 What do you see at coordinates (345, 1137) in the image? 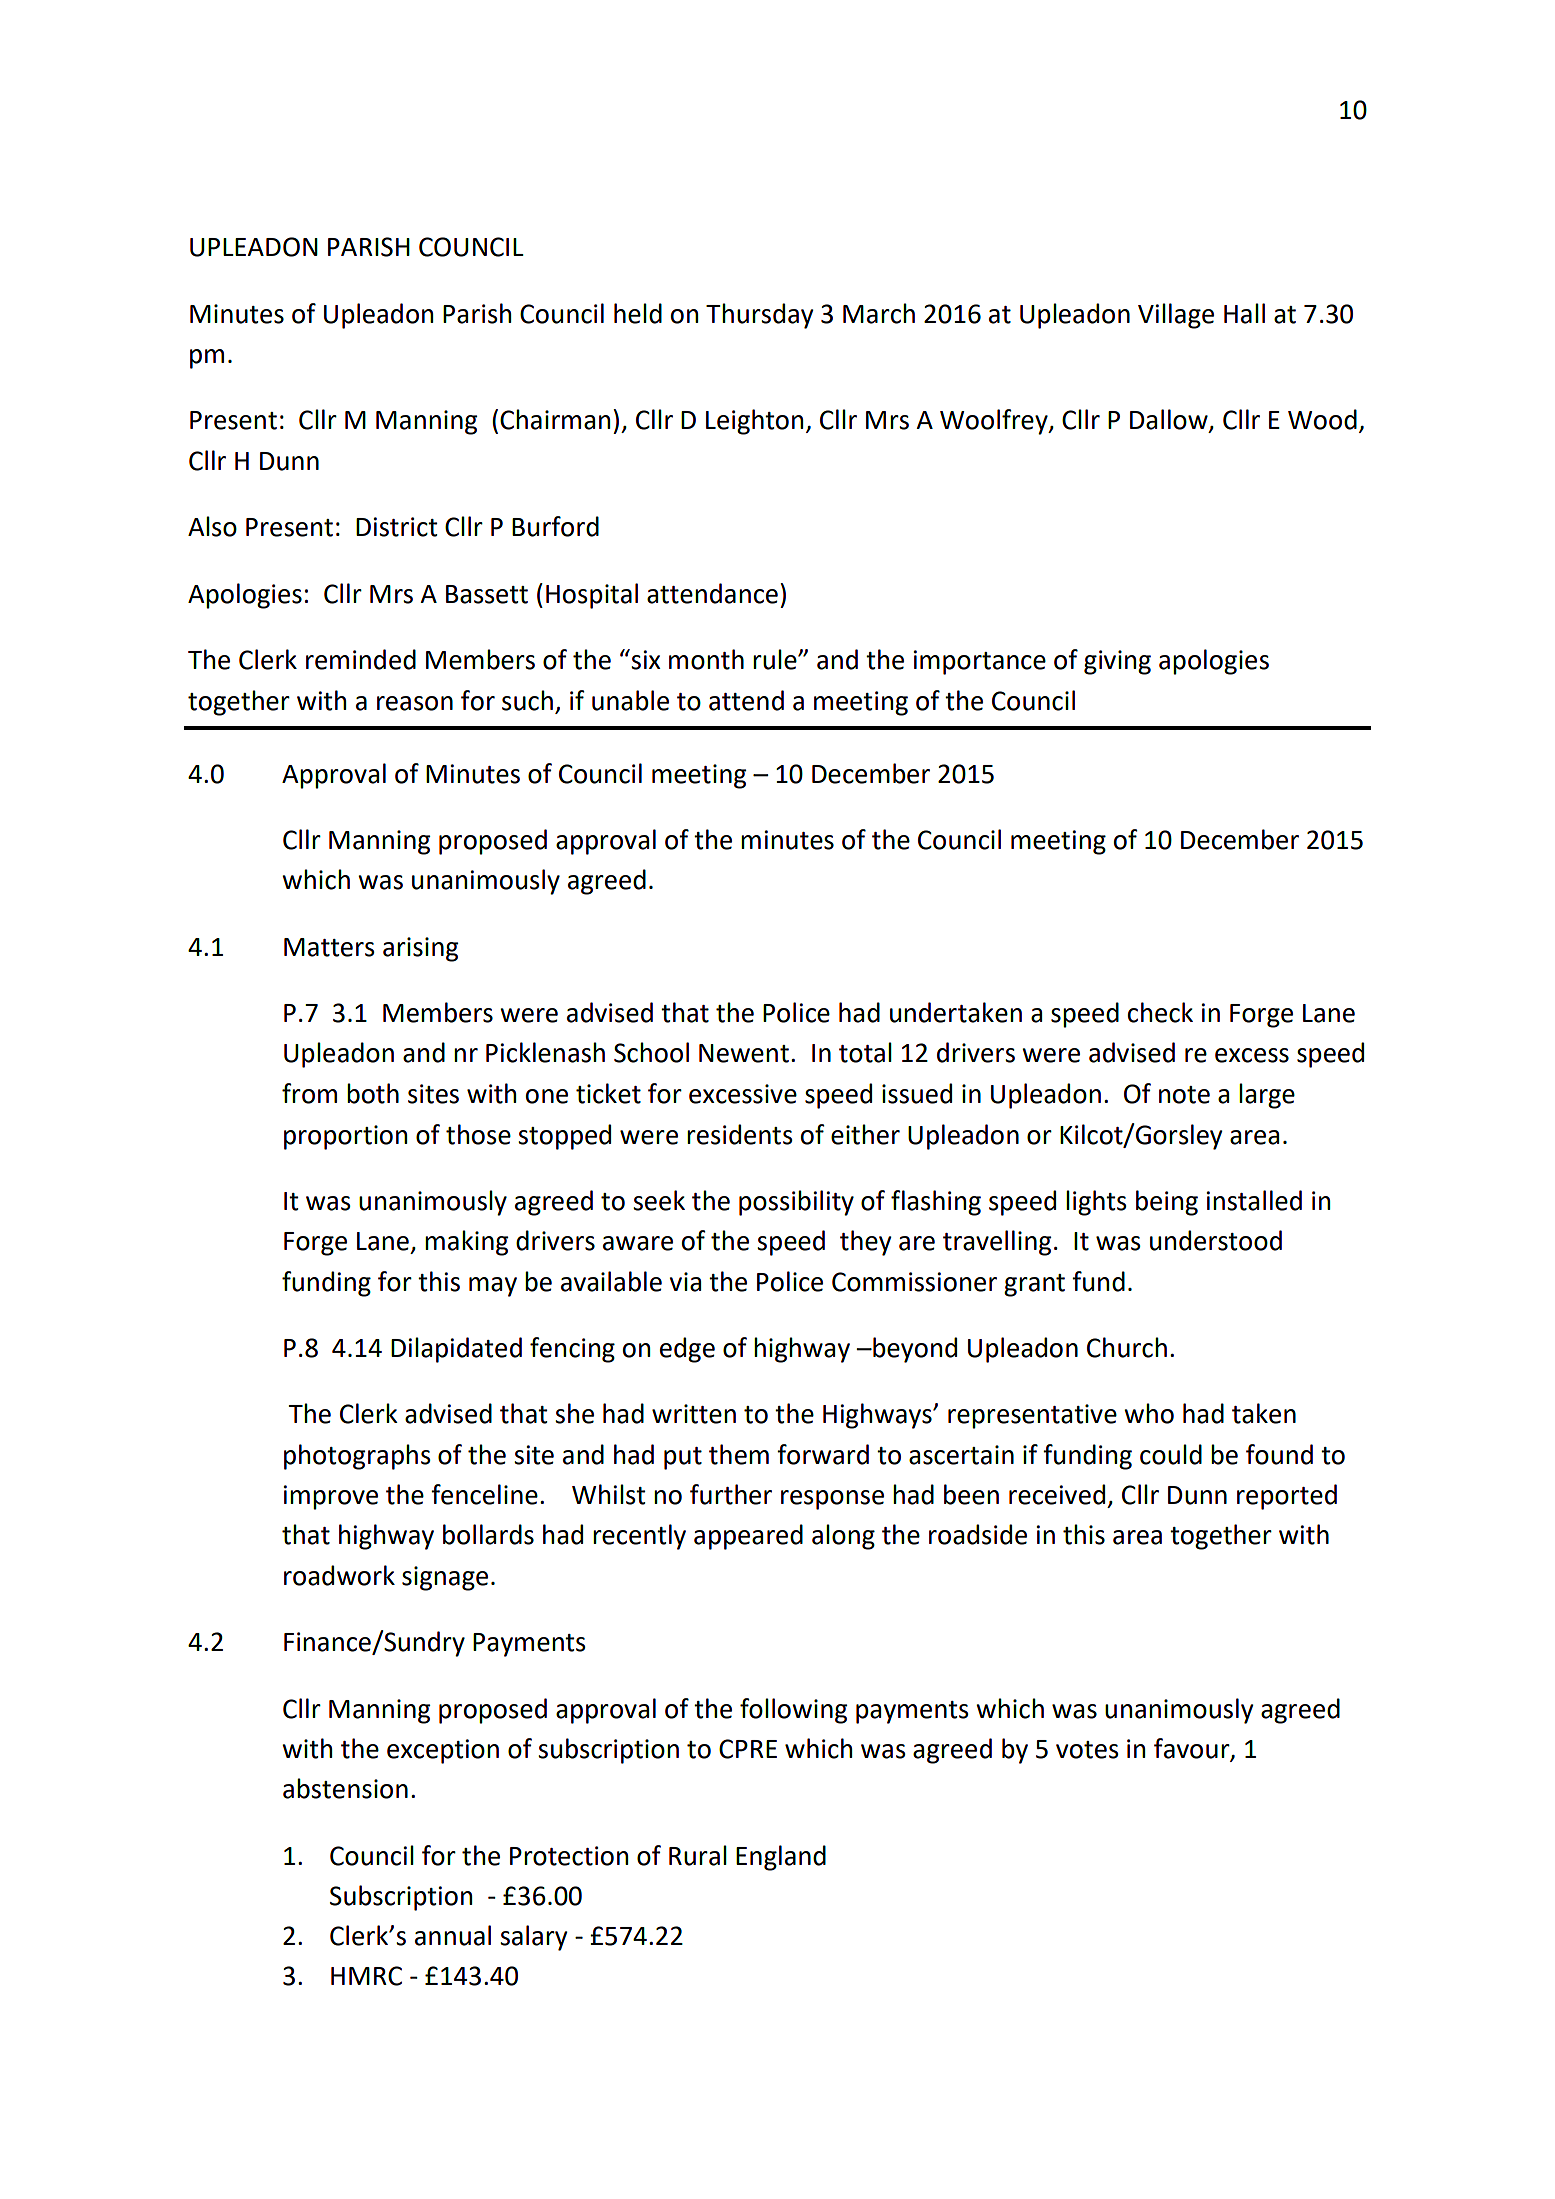
I see `proportion` at bounding box center [345, 1137].
